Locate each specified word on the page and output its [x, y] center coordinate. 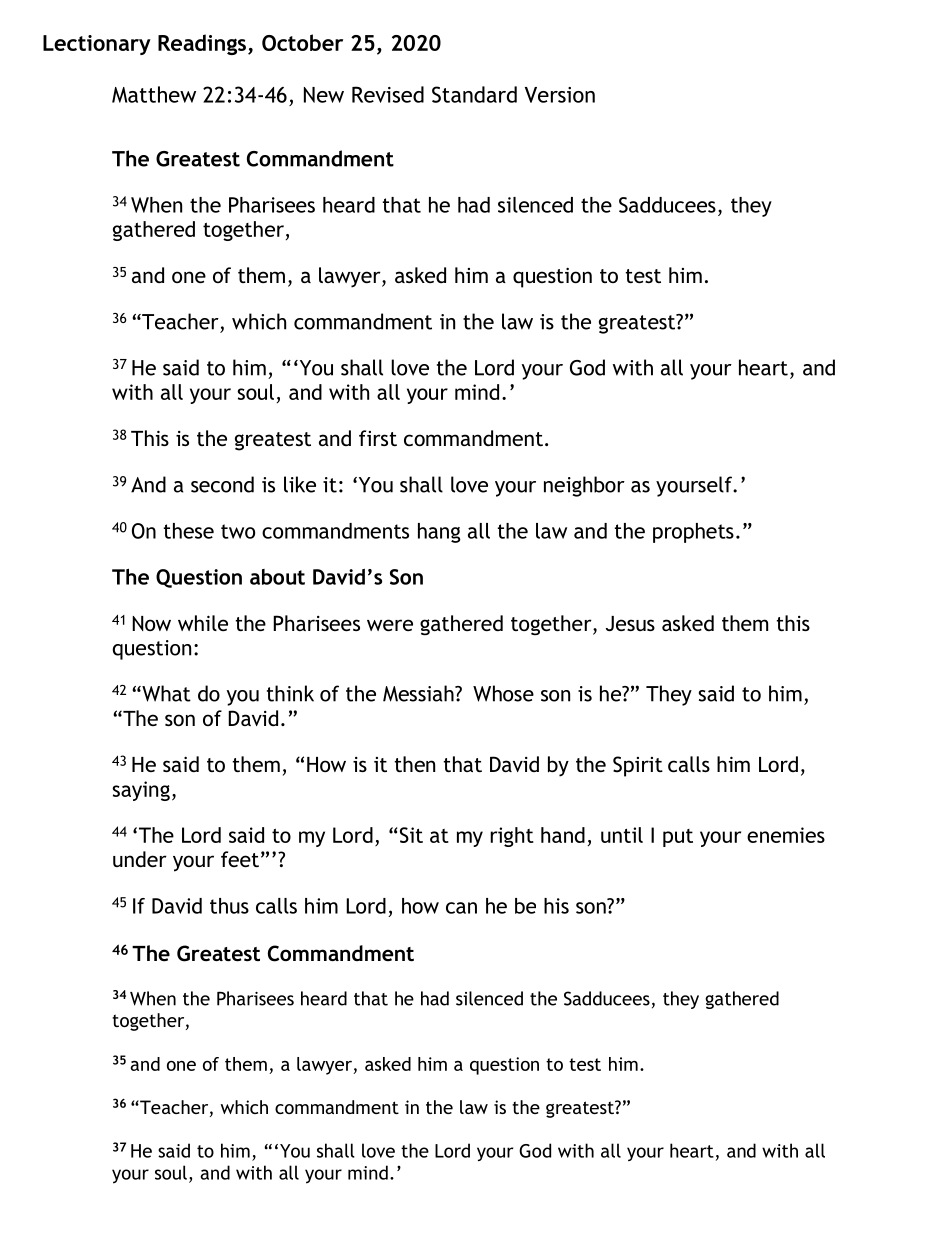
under [140, 859]
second [222, 484]
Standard [474, 94]
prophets [693, 533]
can [461, 908]
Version [560, 95]
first [378, 438]
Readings [202, 44]
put [678, 838]
